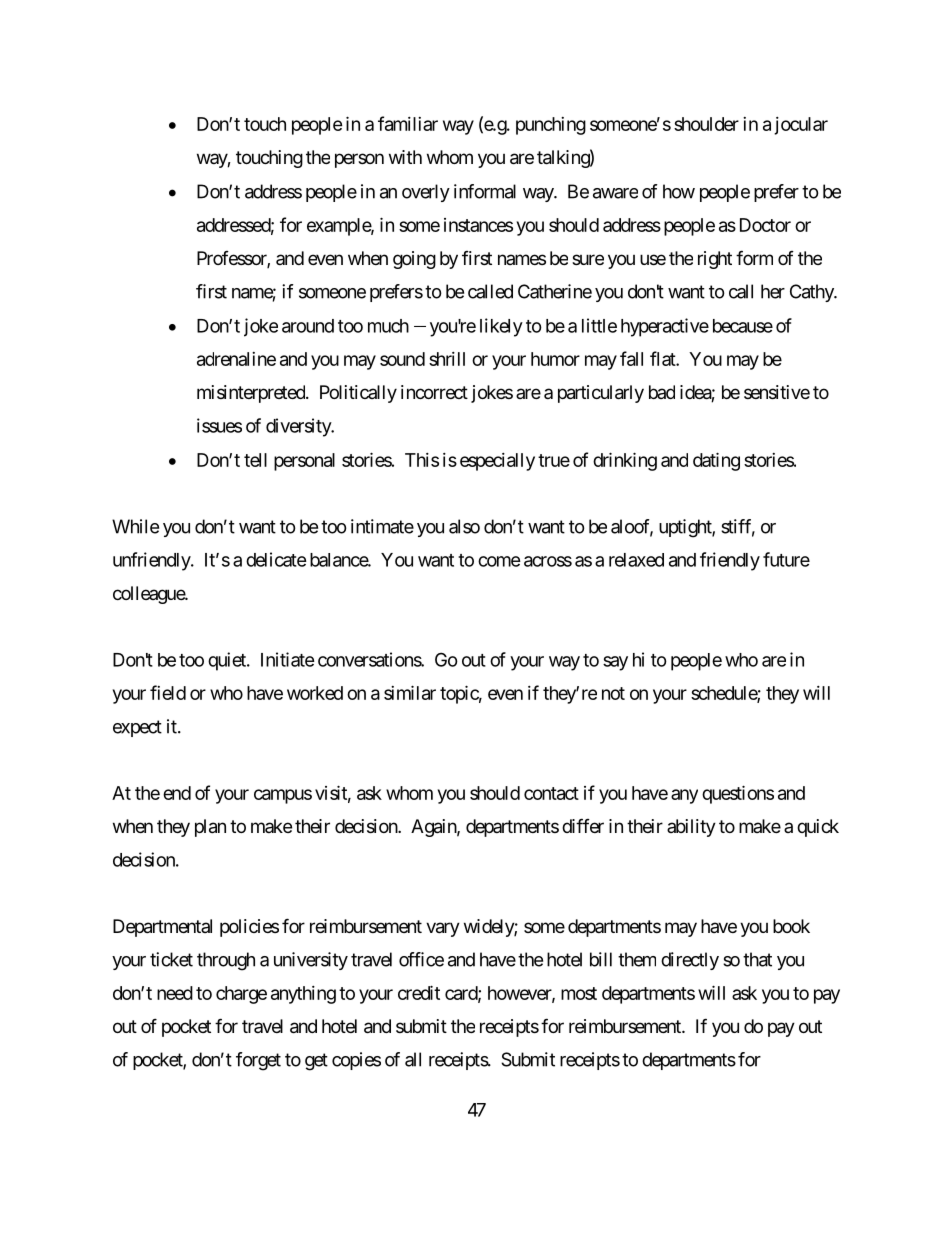 This screenshot has width=952, height=1233. I want to click on misinterpreted, so click(252, 394).
